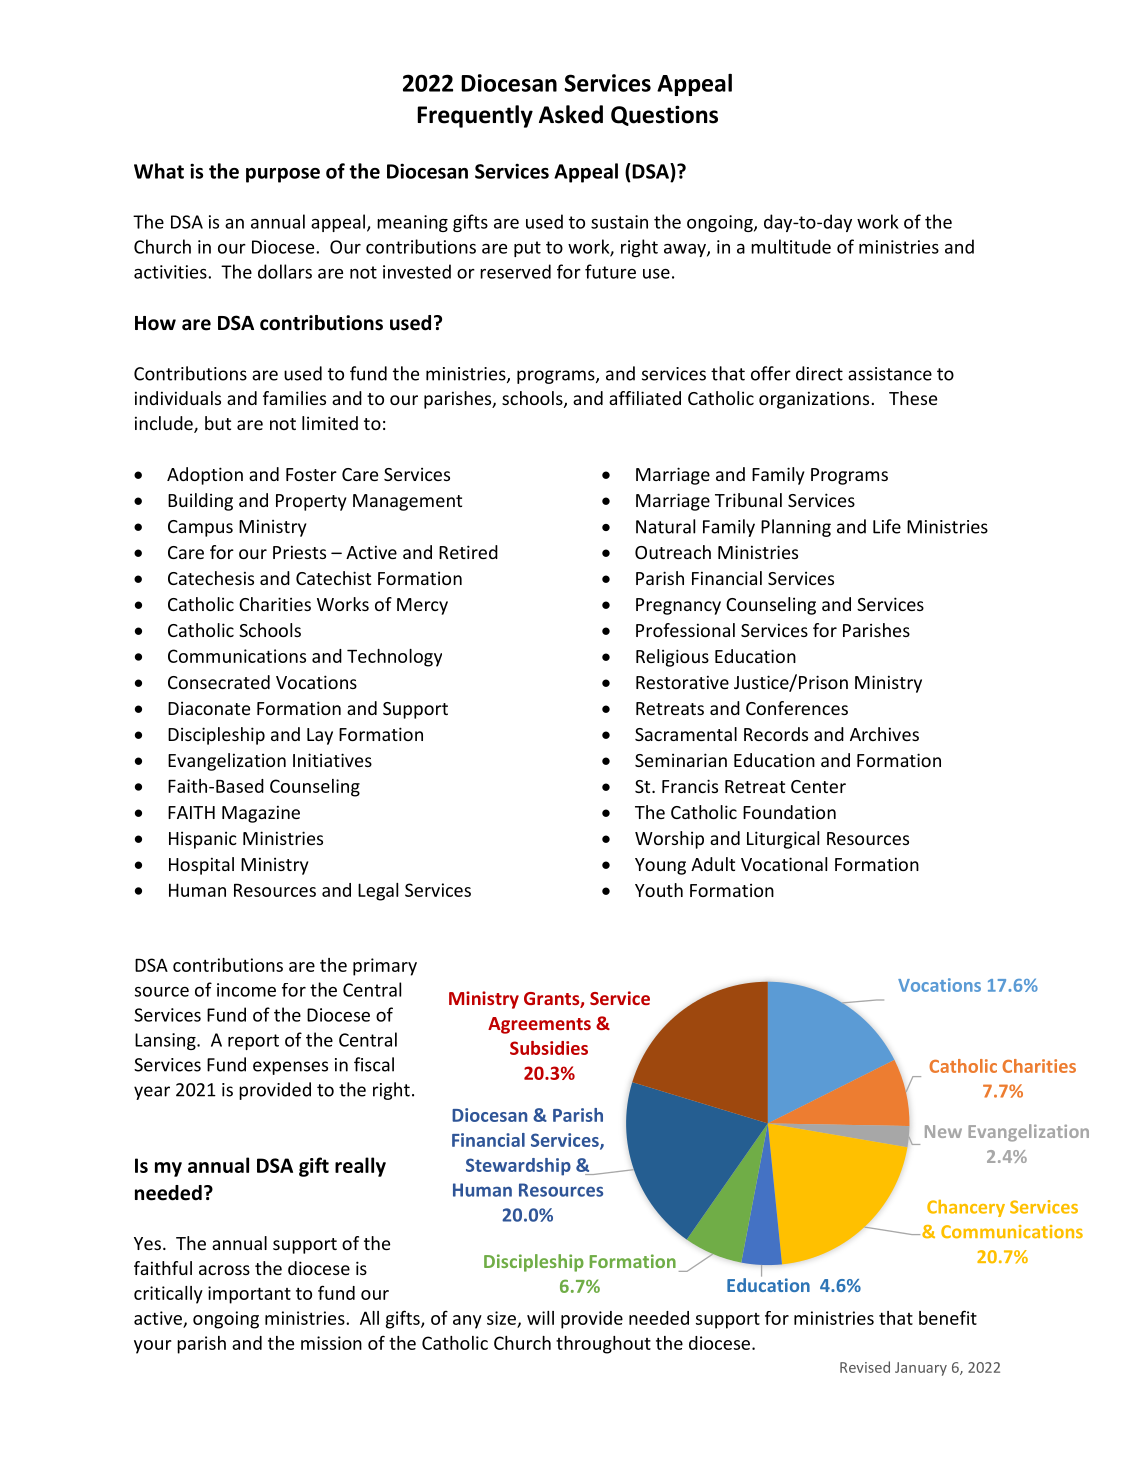 The image size is (1135, 1469). Describe the element at coordinates (249, 1295) in the screenshot. I see `important` at that location.
